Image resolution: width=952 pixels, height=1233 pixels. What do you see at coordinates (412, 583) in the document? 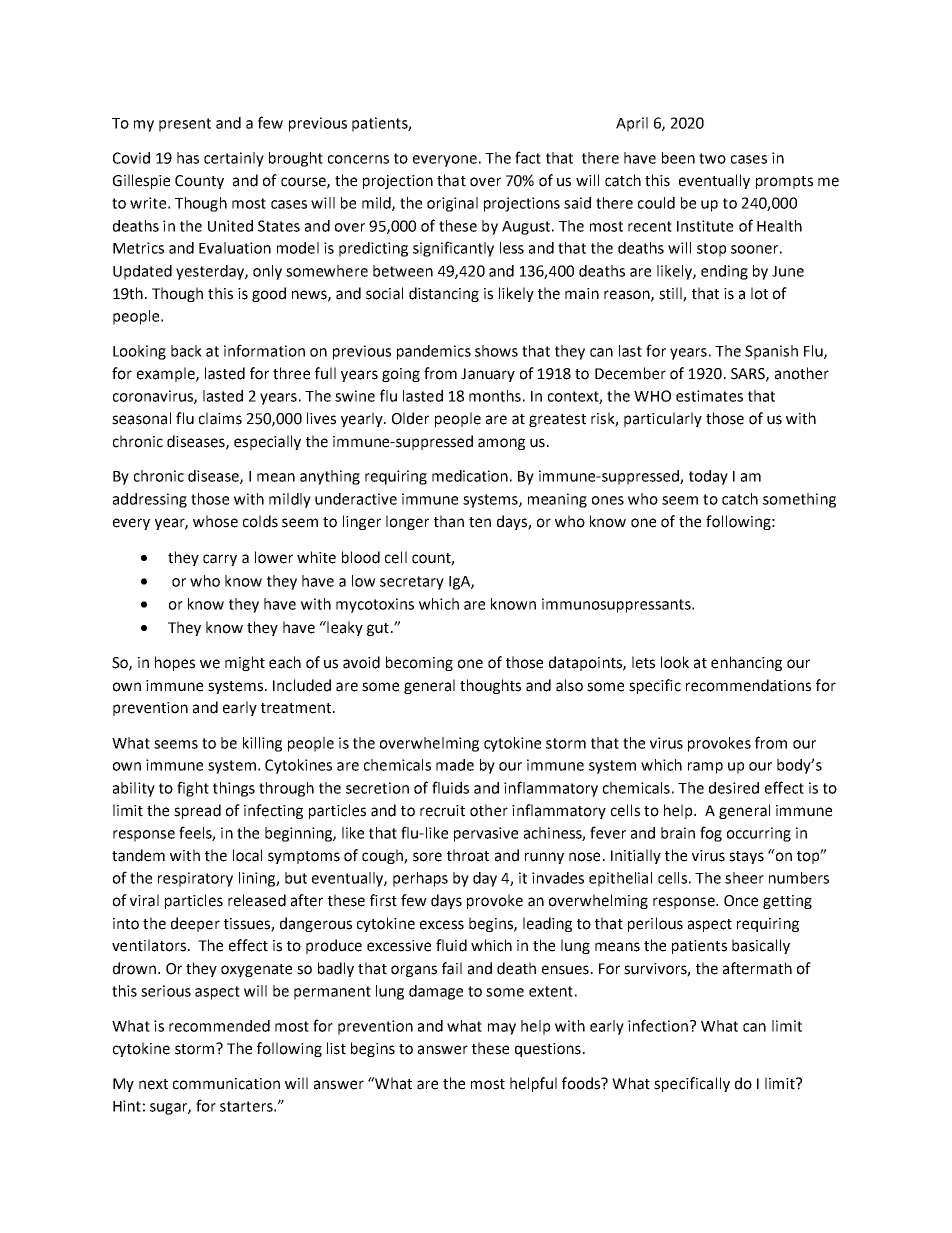
I see `secretary` at bounding box center [412, 583].
